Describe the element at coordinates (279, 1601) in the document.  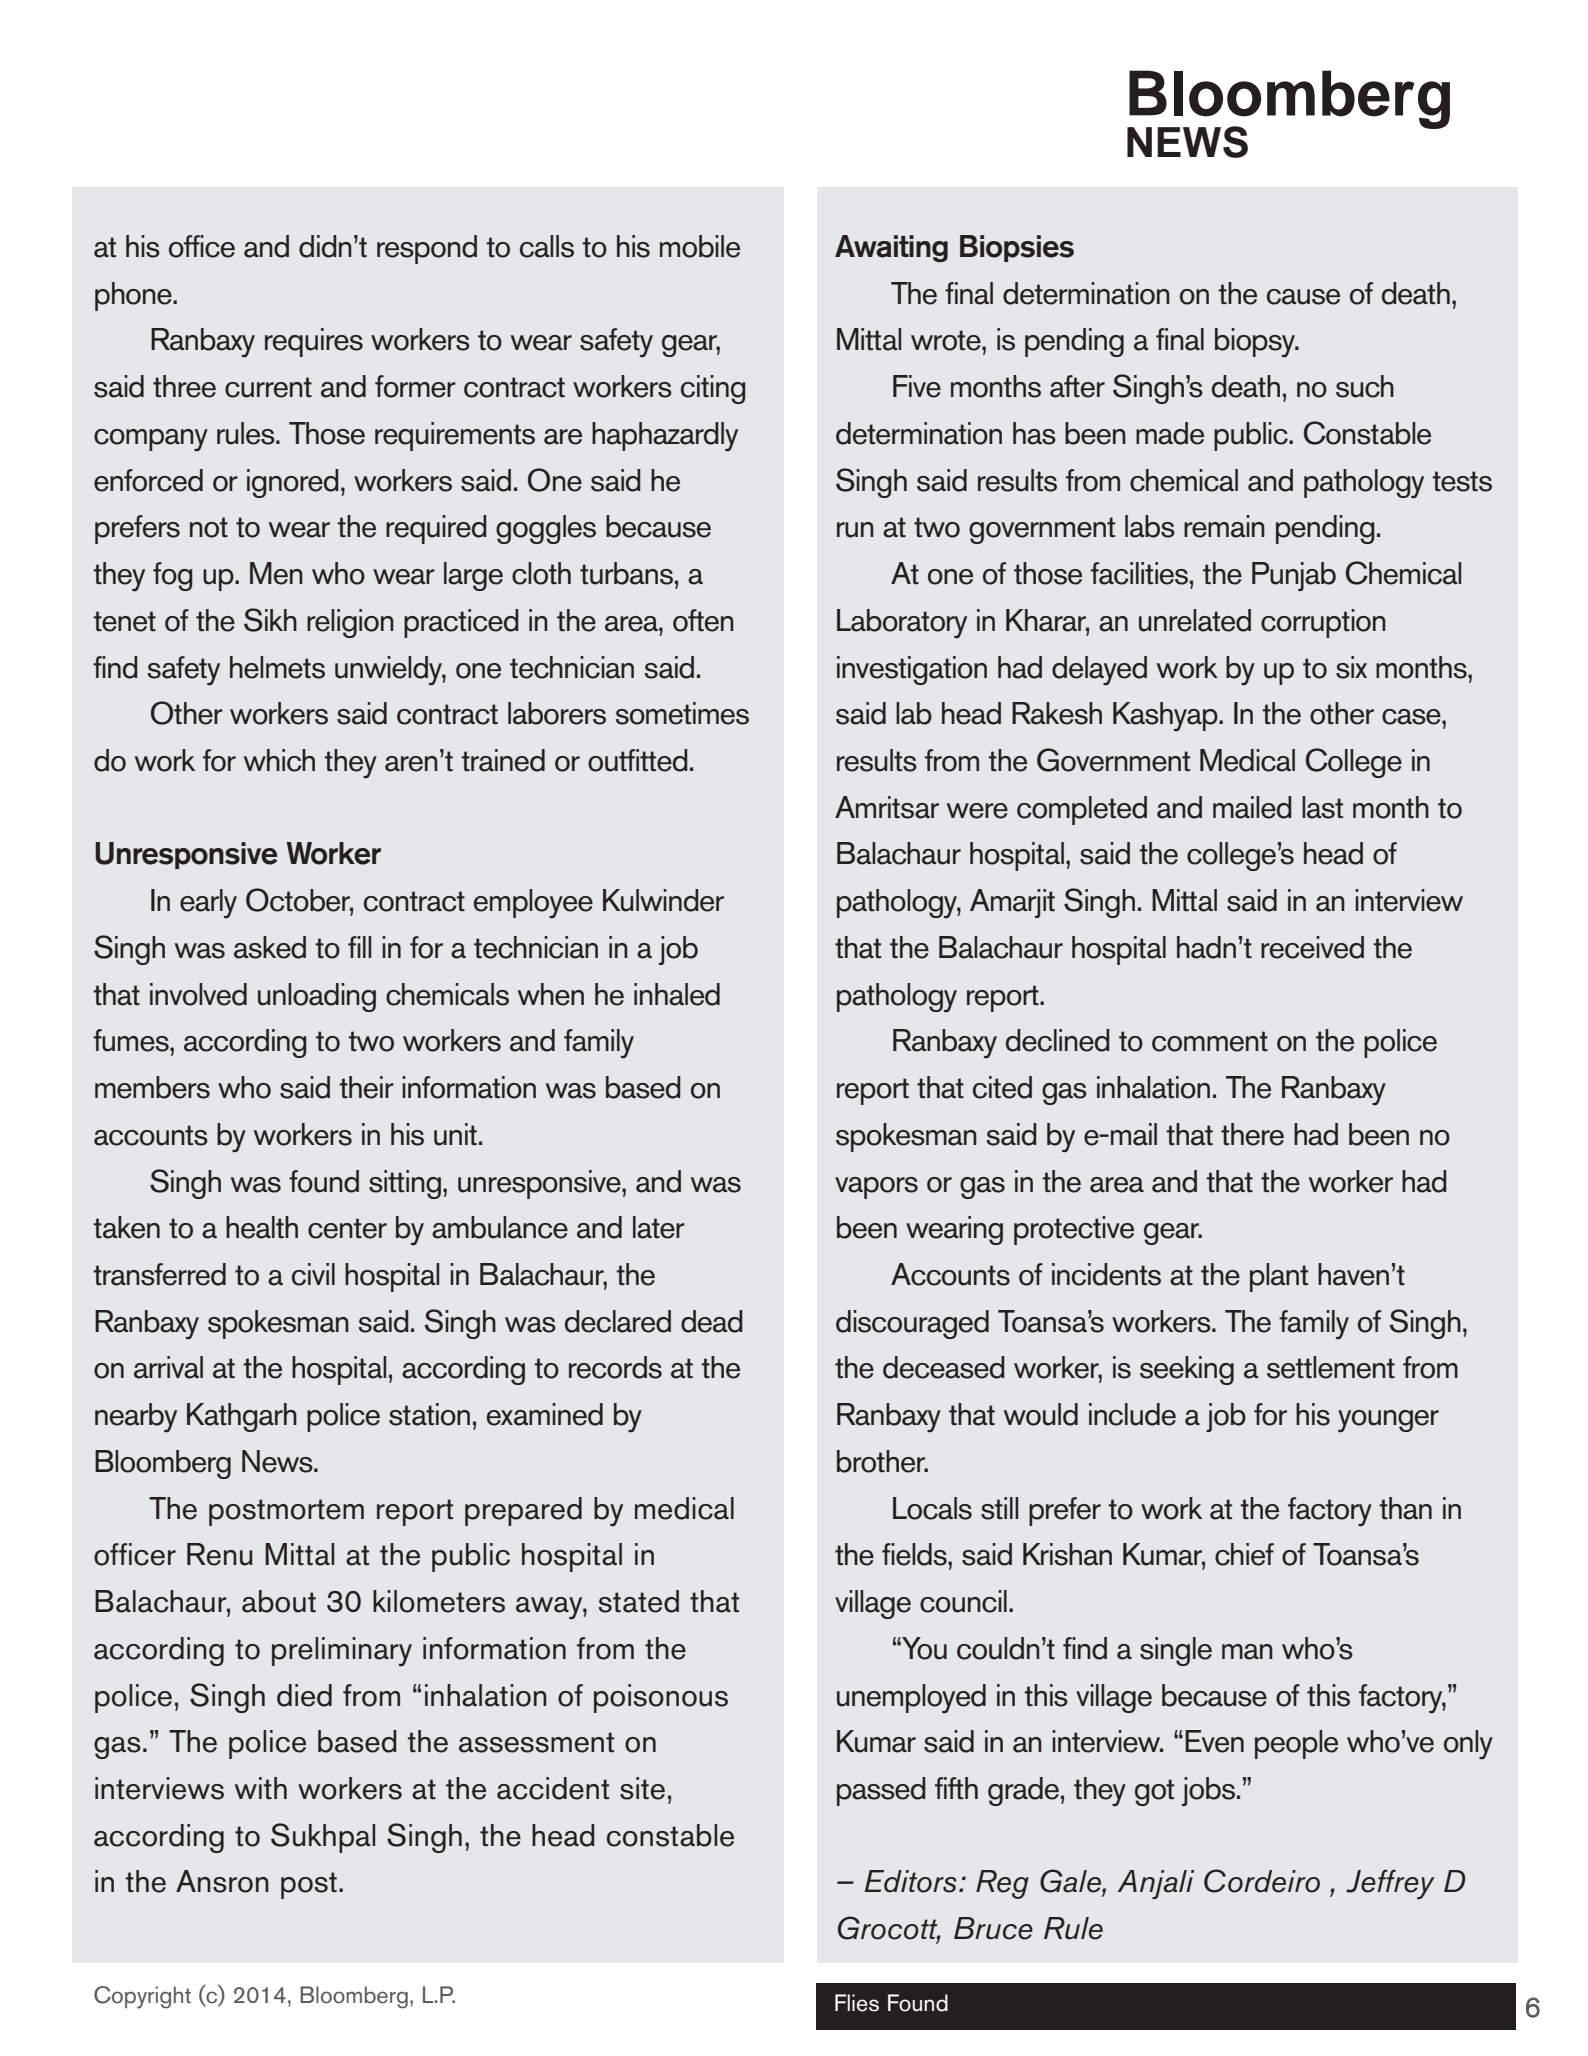
I see `about` at that location.
